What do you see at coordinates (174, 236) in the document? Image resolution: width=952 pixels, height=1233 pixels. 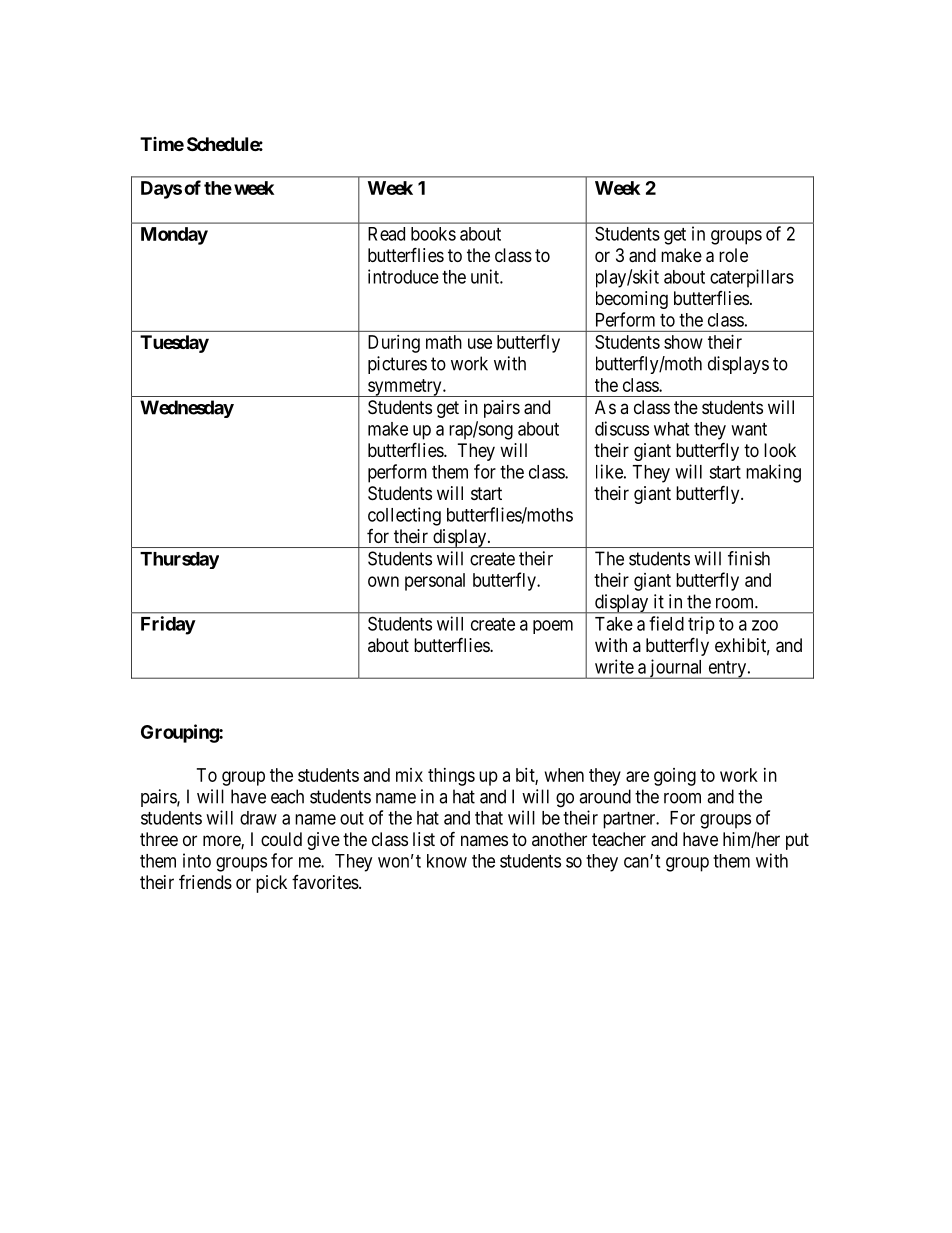 I see `Monday` at bounding box center [174, 236].
